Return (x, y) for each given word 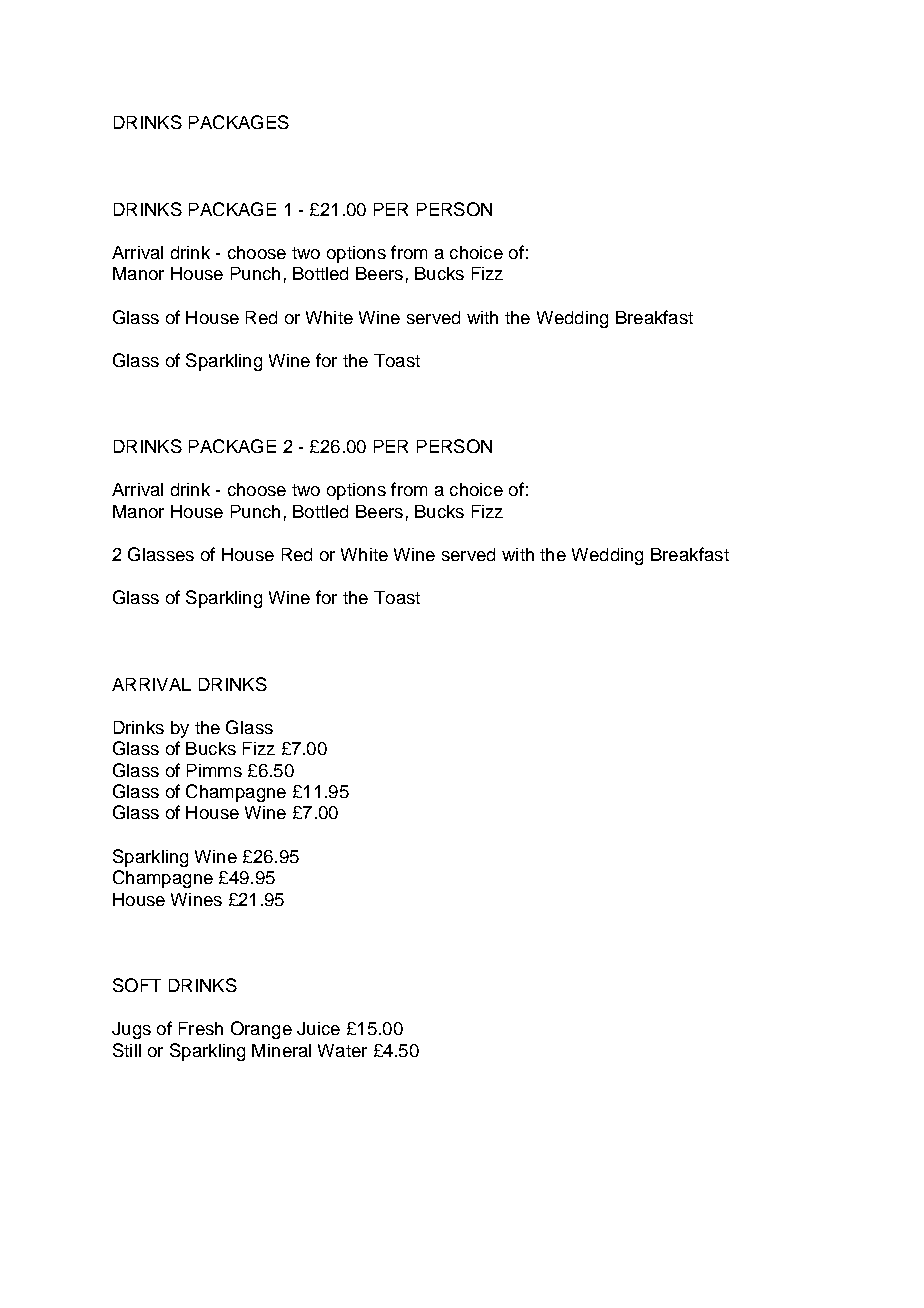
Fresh (201, 1028)
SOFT (137, 985)
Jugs (131, 1030)
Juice (318, 1028)
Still (127, 1050)
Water (342, 1050)
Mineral (281, 1050)
